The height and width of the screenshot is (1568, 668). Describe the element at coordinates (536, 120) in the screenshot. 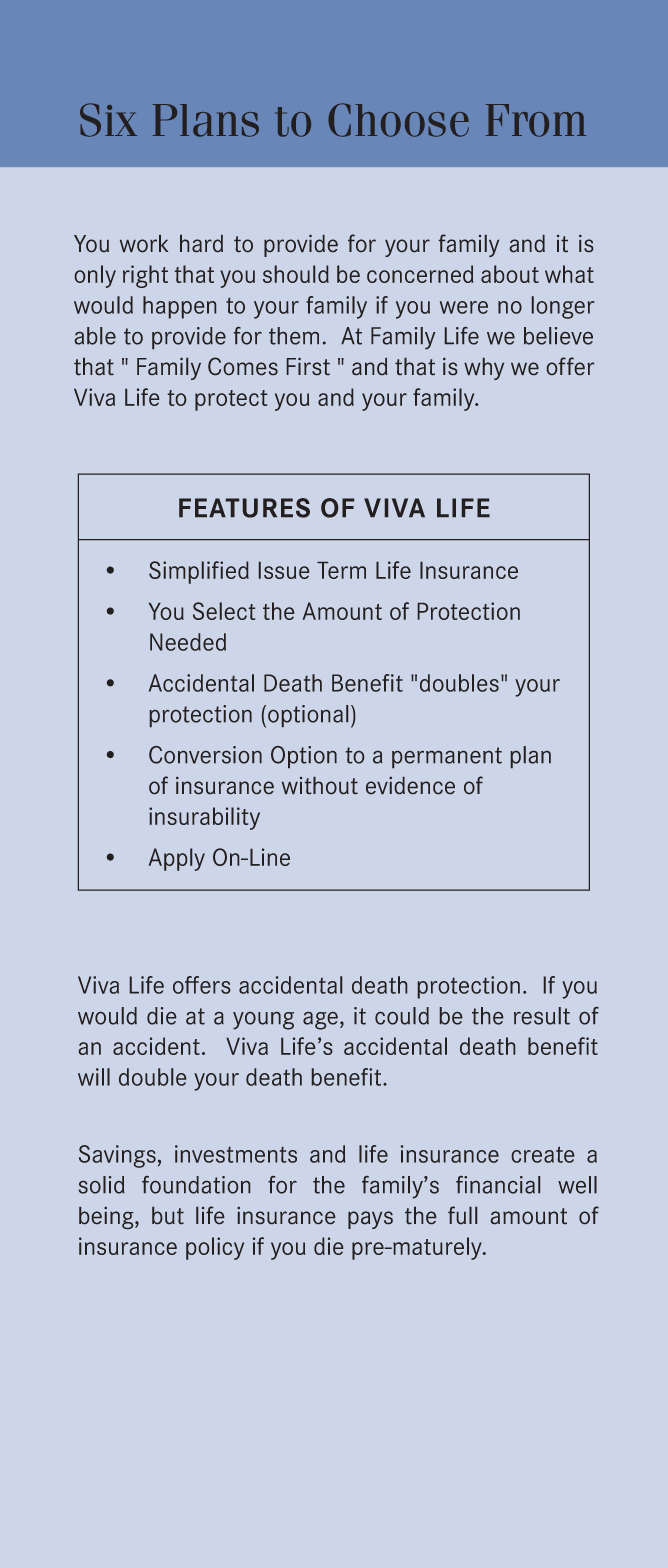

I see `From` at that location.
